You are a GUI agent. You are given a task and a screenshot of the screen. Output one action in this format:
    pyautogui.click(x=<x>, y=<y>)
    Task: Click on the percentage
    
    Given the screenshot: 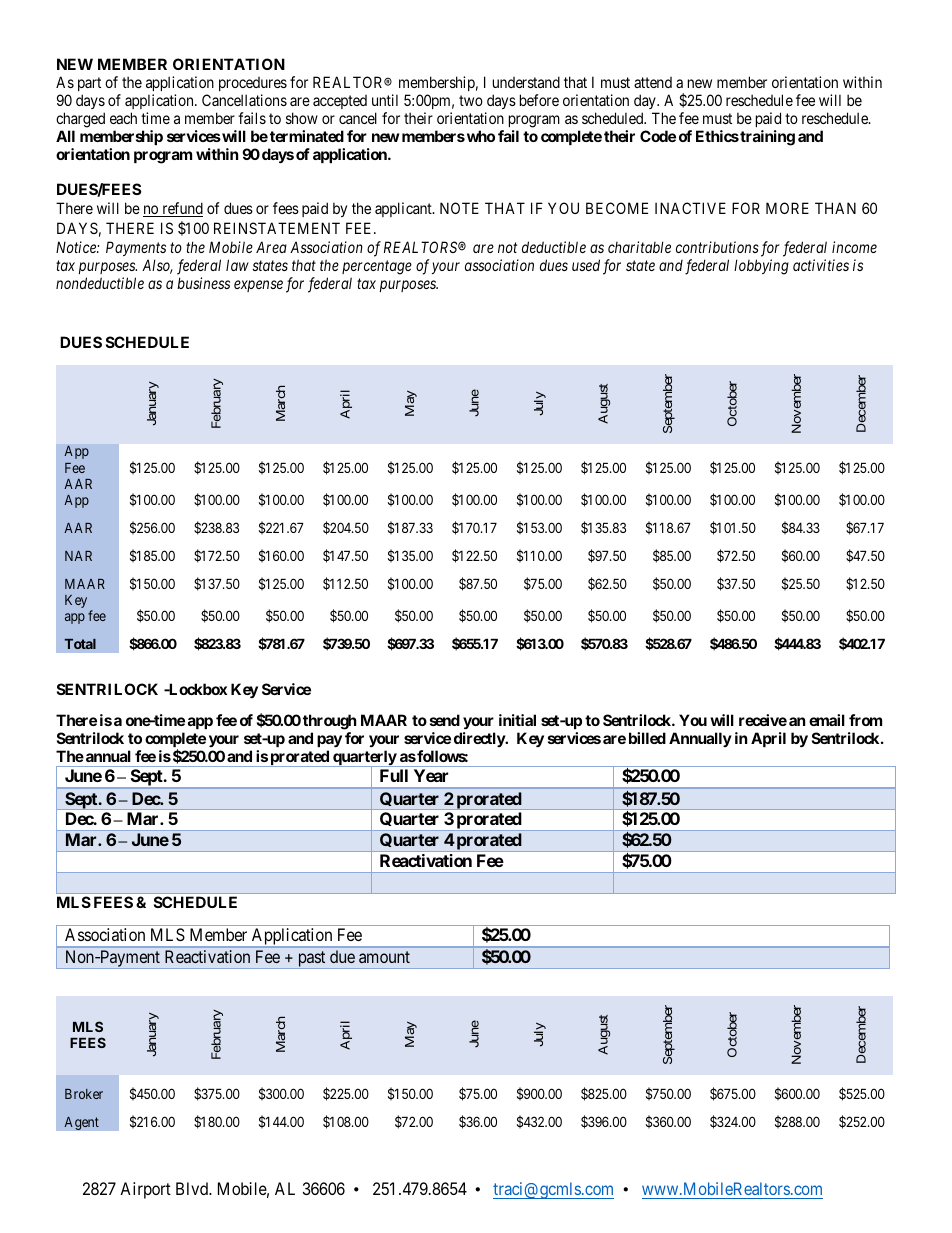 What is the action you would take?
    pyautogui.click(x=377, y=267)
